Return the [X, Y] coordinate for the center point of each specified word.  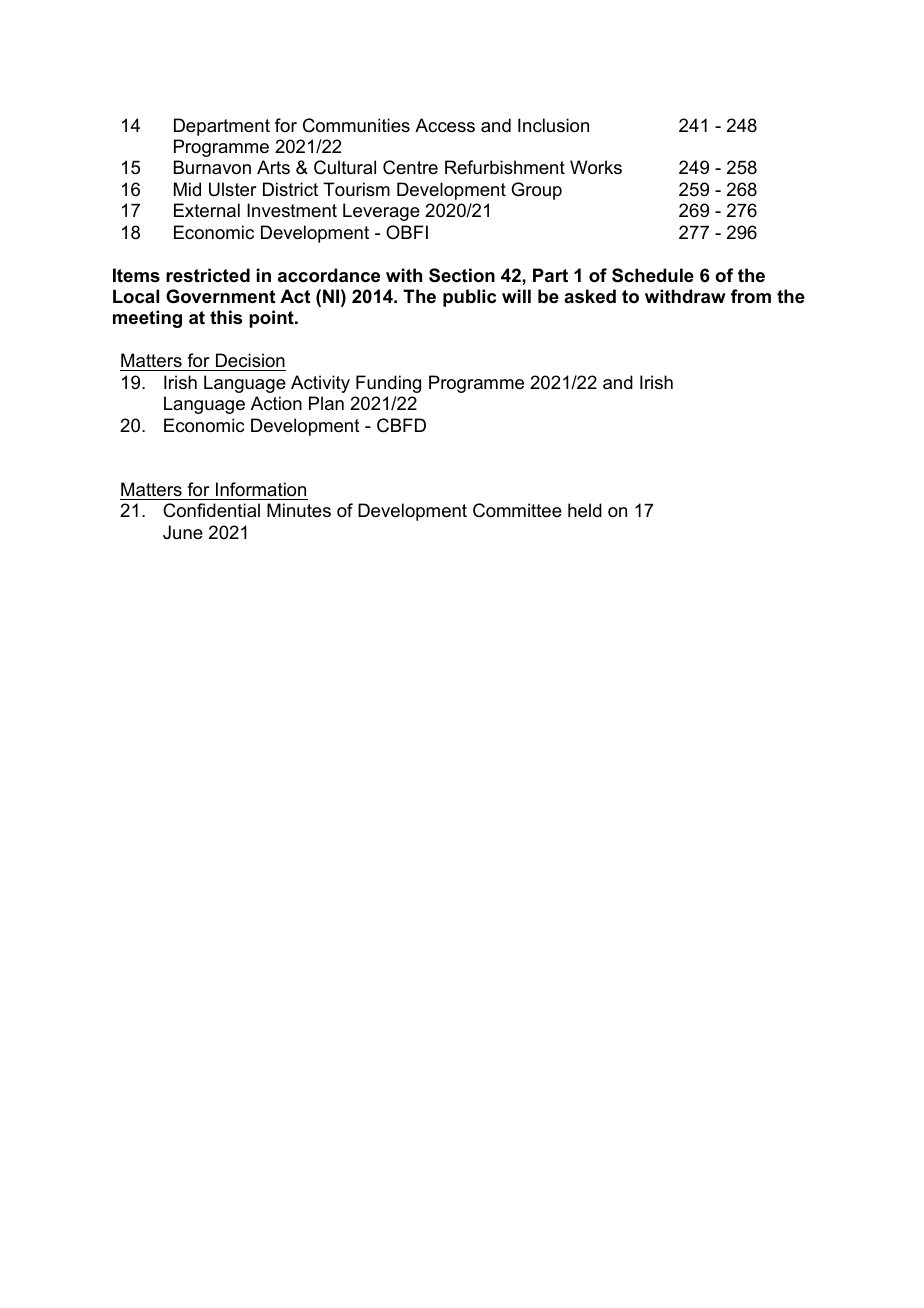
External [207, 210]
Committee [517, 510]
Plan [326, 403]
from [751, 296]
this [226, 317]
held [585, 510]
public [469, 298]
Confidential [211, 510]
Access [445, 125]
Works [596, 167]
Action [276, 403]
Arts [273, 167]
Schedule [653, 275]
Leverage [381, 212]
